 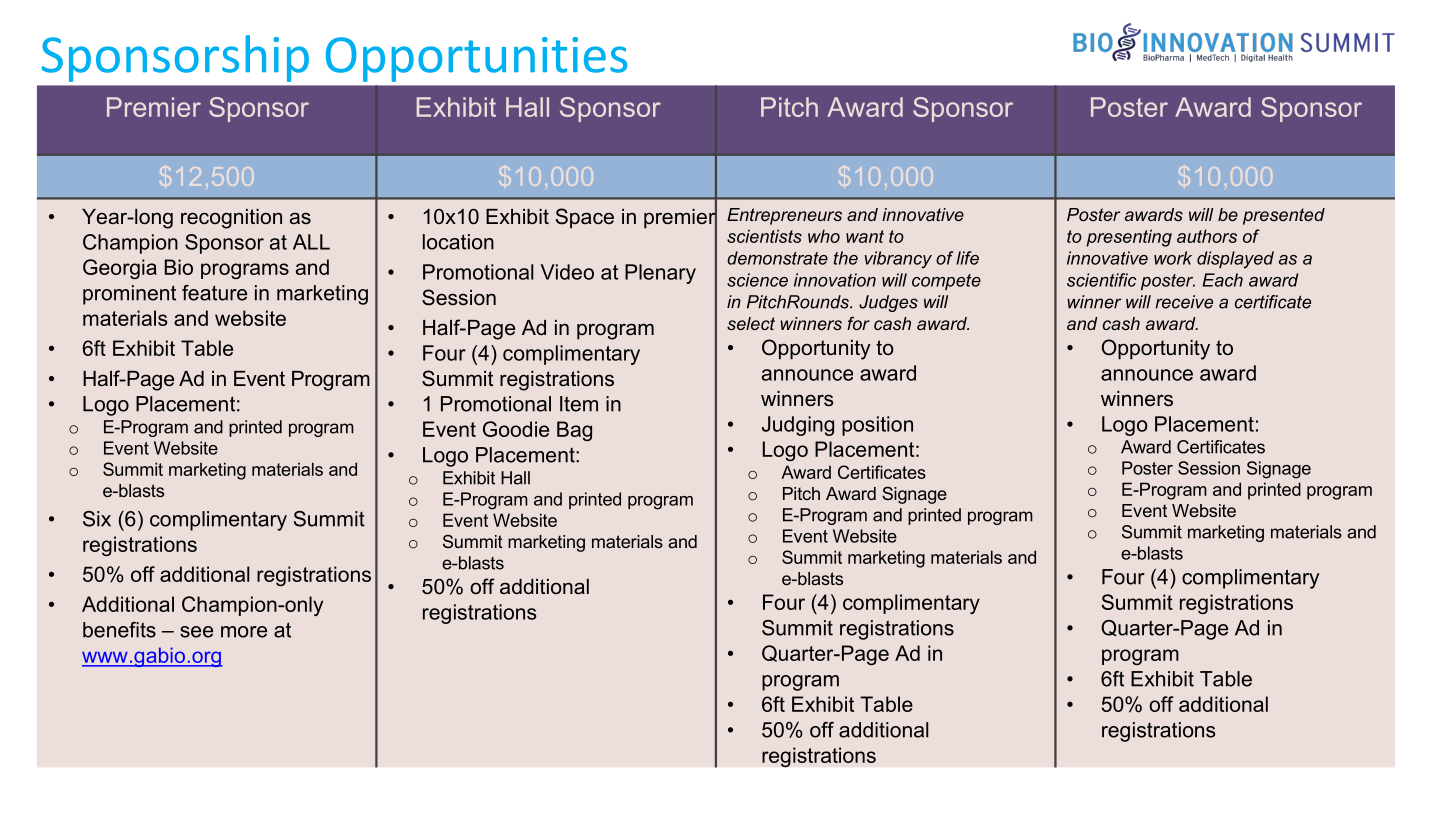 I want to click on Six, so click(x=97, y=519).
